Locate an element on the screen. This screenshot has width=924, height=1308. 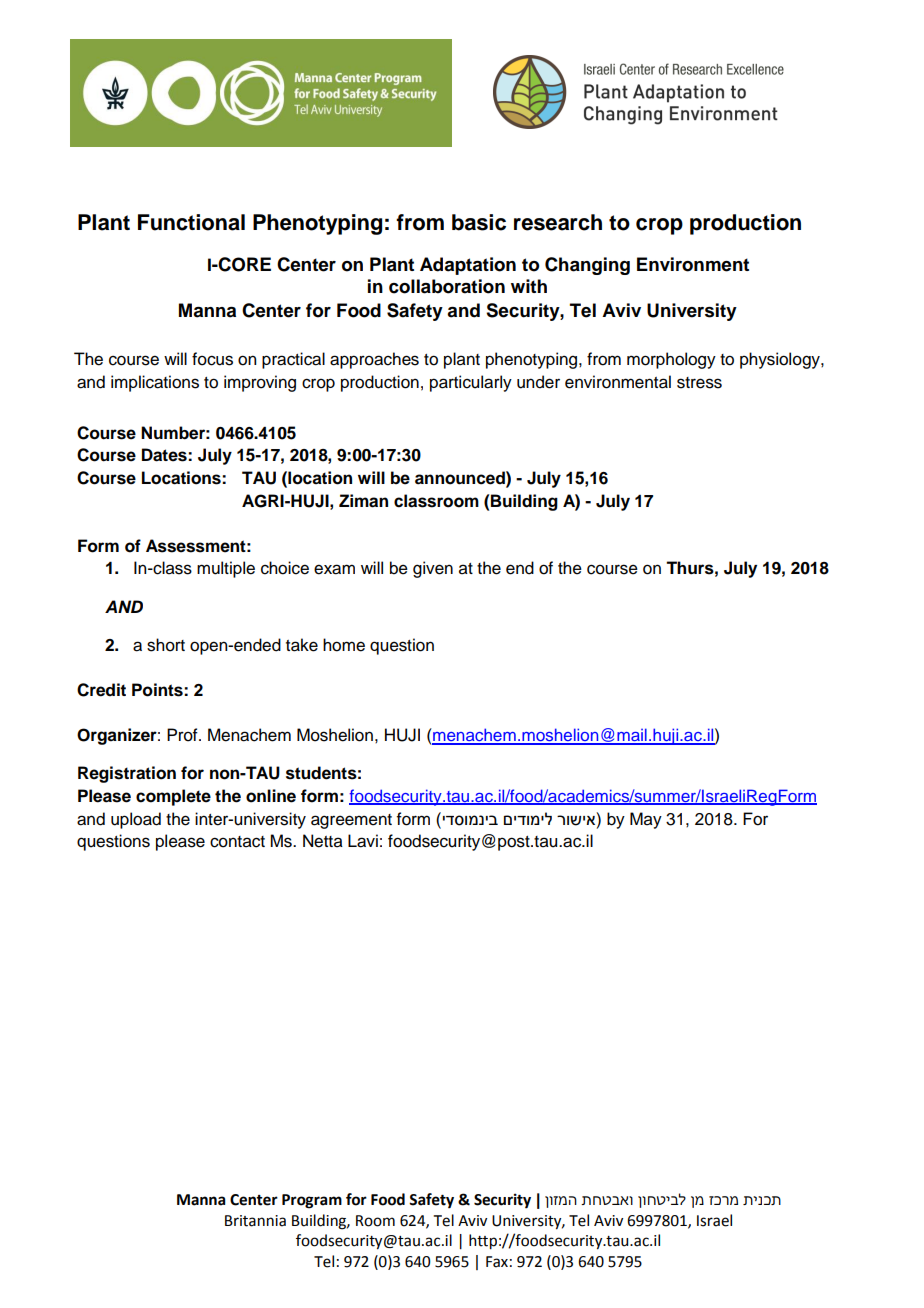
contact is located at coordinates (237, 842).
